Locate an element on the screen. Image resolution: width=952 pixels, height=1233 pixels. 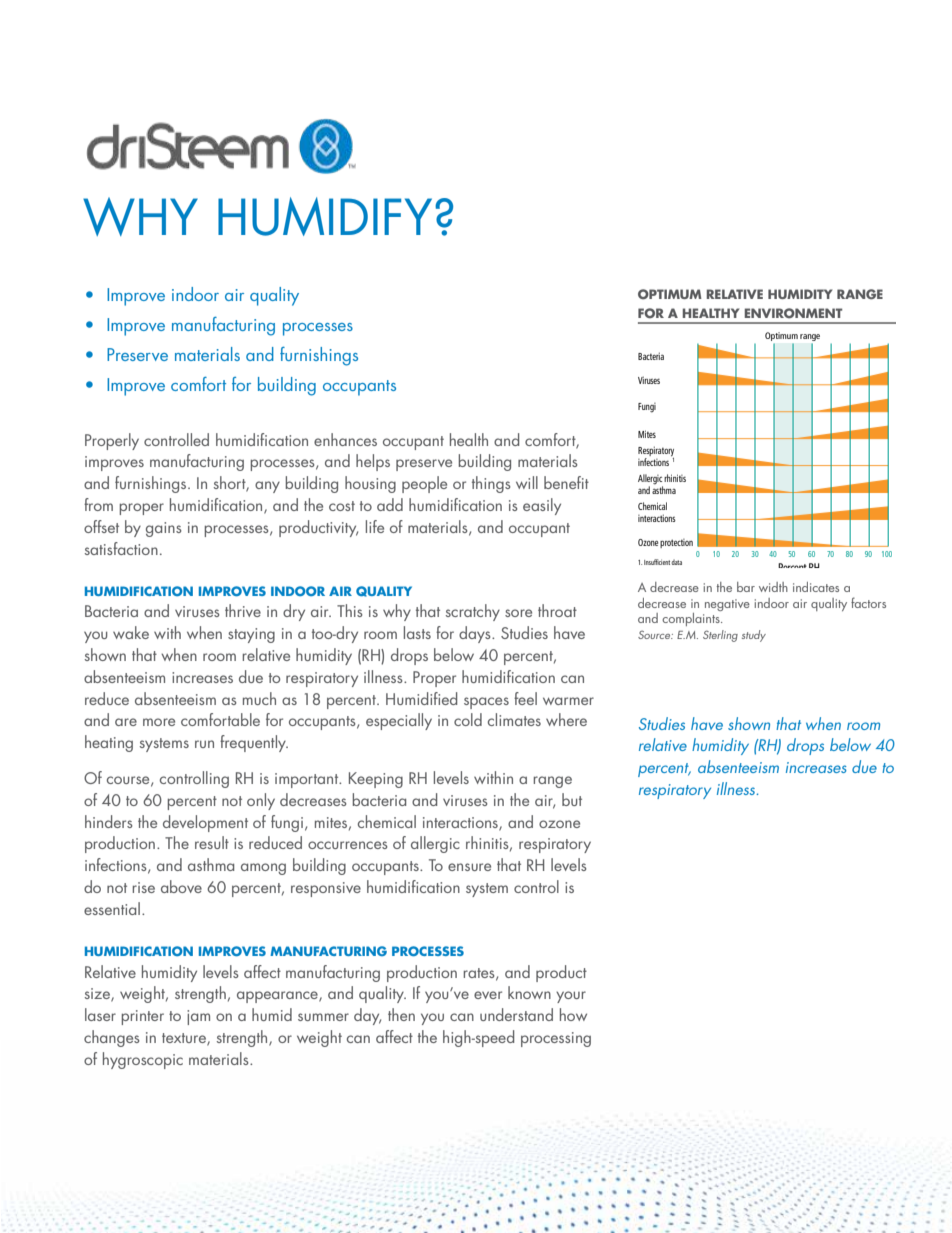
enhances is located at coordinates (345, 439).
